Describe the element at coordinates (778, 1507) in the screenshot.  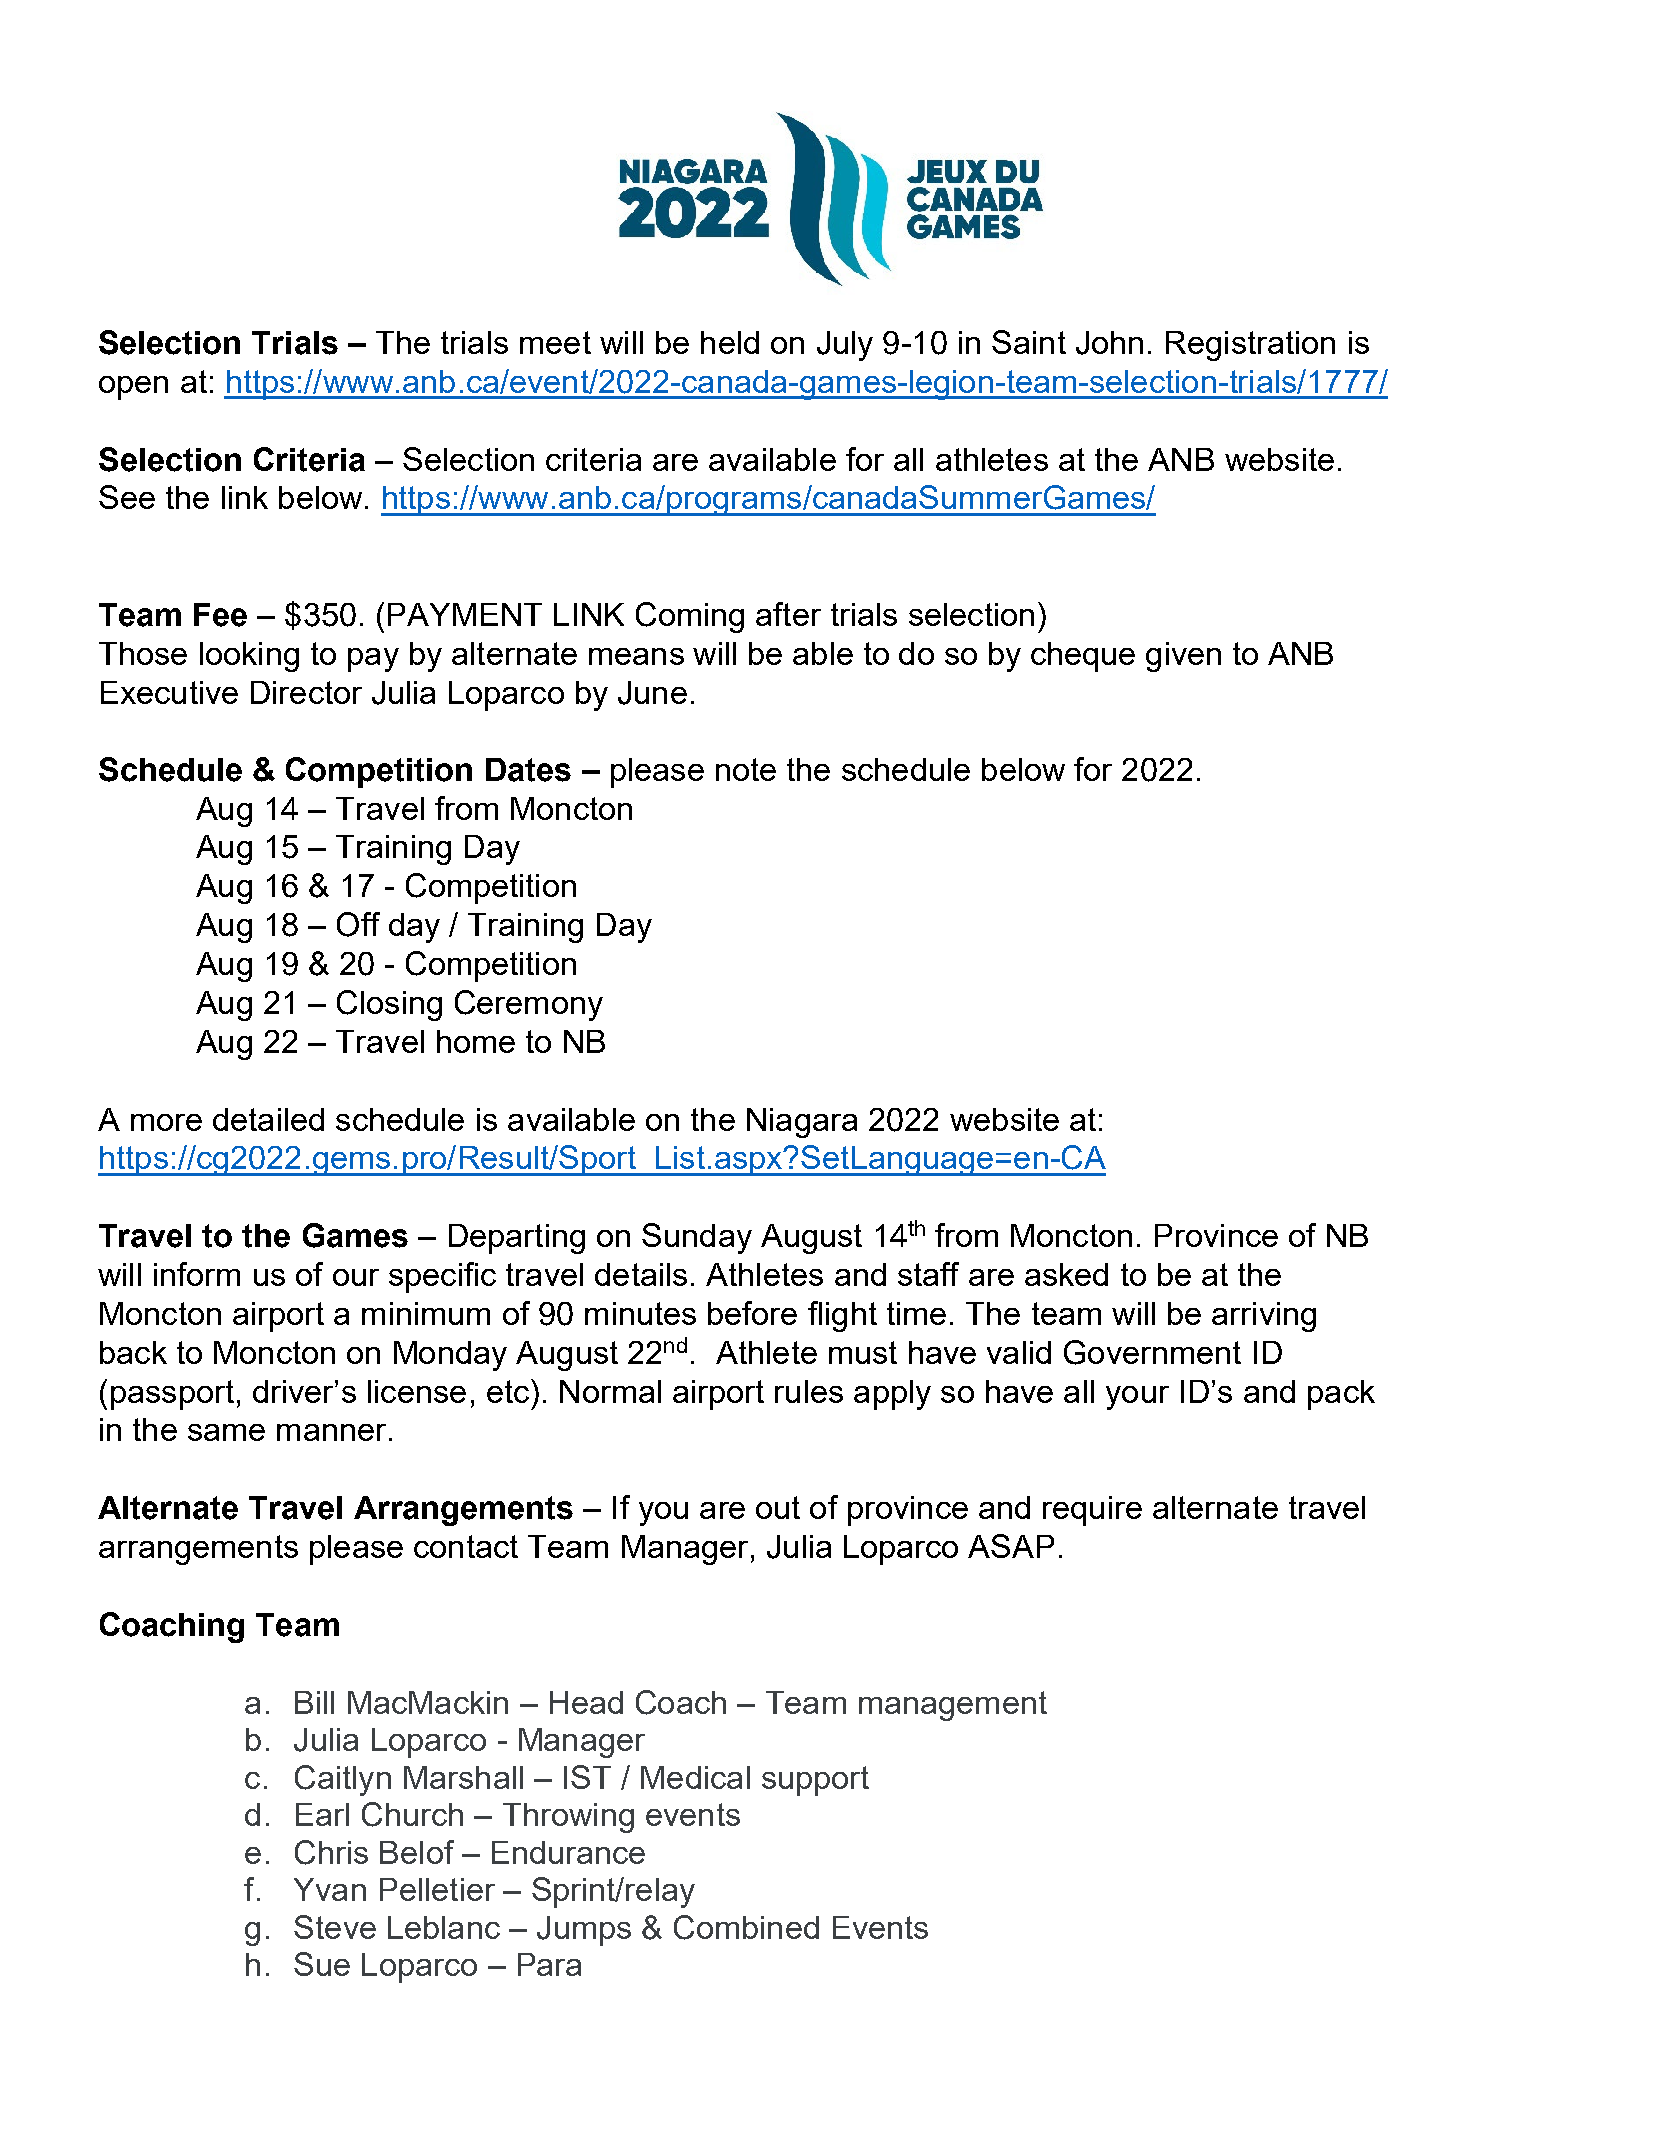
I see `out` at that location.
